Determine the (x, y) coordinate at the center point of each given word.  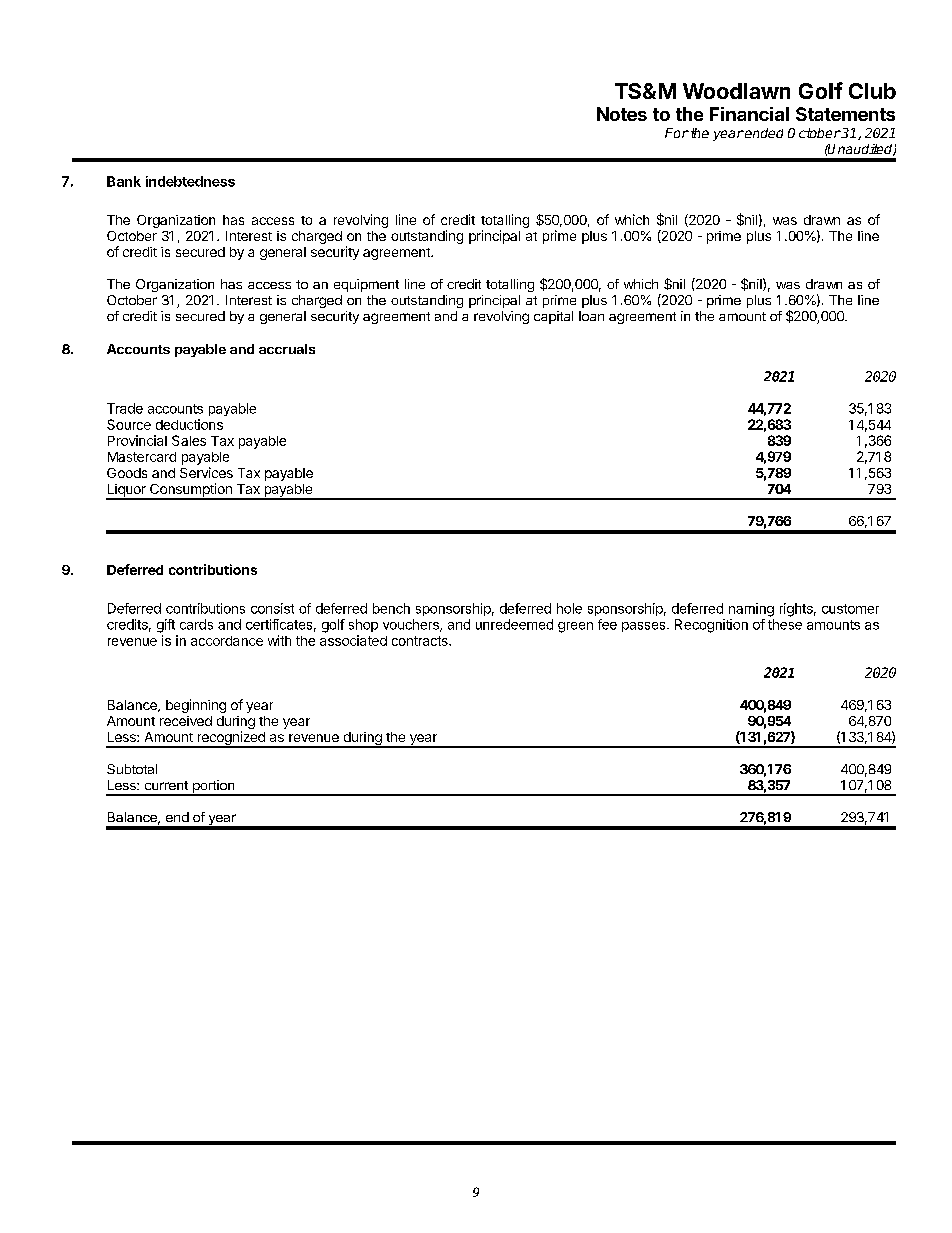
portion (213, 788)
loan (591, 316)
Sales (189, 440)
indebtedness (190, 181)
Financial (749, 114)
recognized (231, 739)
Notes (622, 114)
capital (553, 317)
